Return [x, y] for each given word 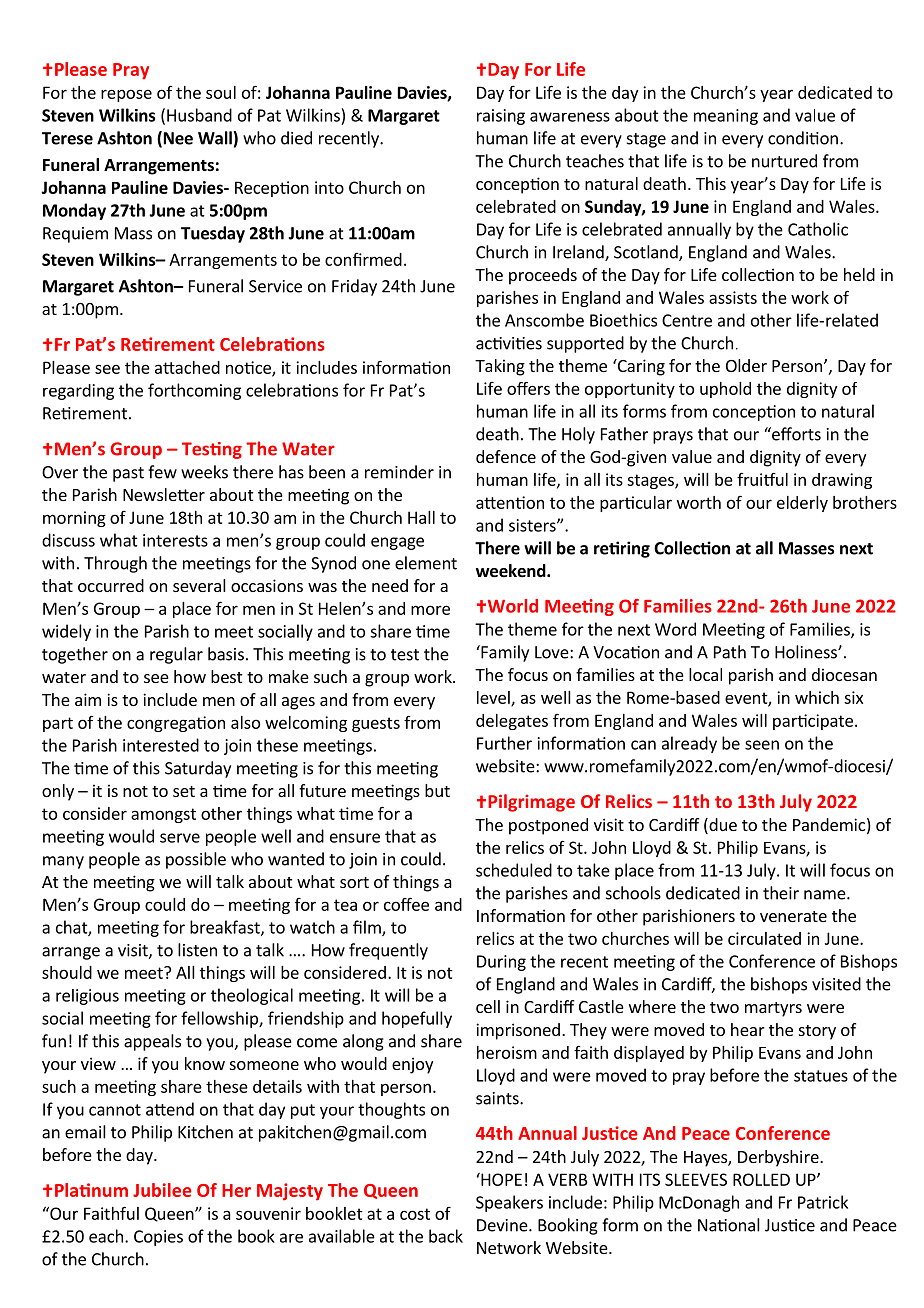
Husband [199, 115]
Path [730, 652]
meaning [726, 117]
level [494, 698]
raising [501, 117]
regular [176, 655]
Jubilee [162, 1190]
